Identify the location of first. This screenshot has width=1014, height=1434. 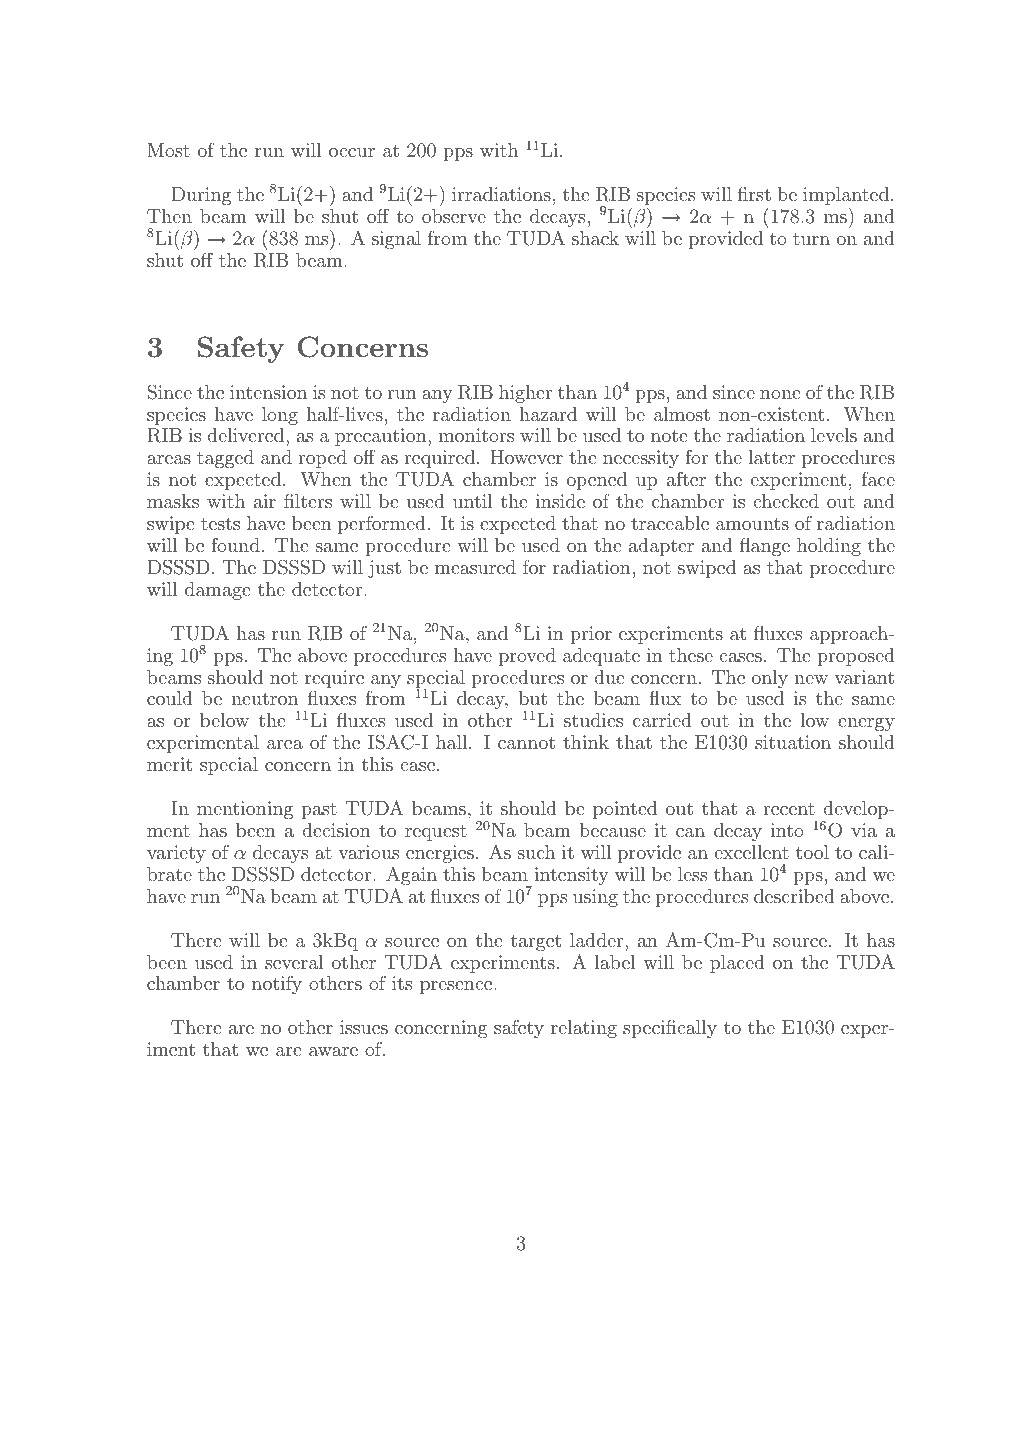
(754, 193).
